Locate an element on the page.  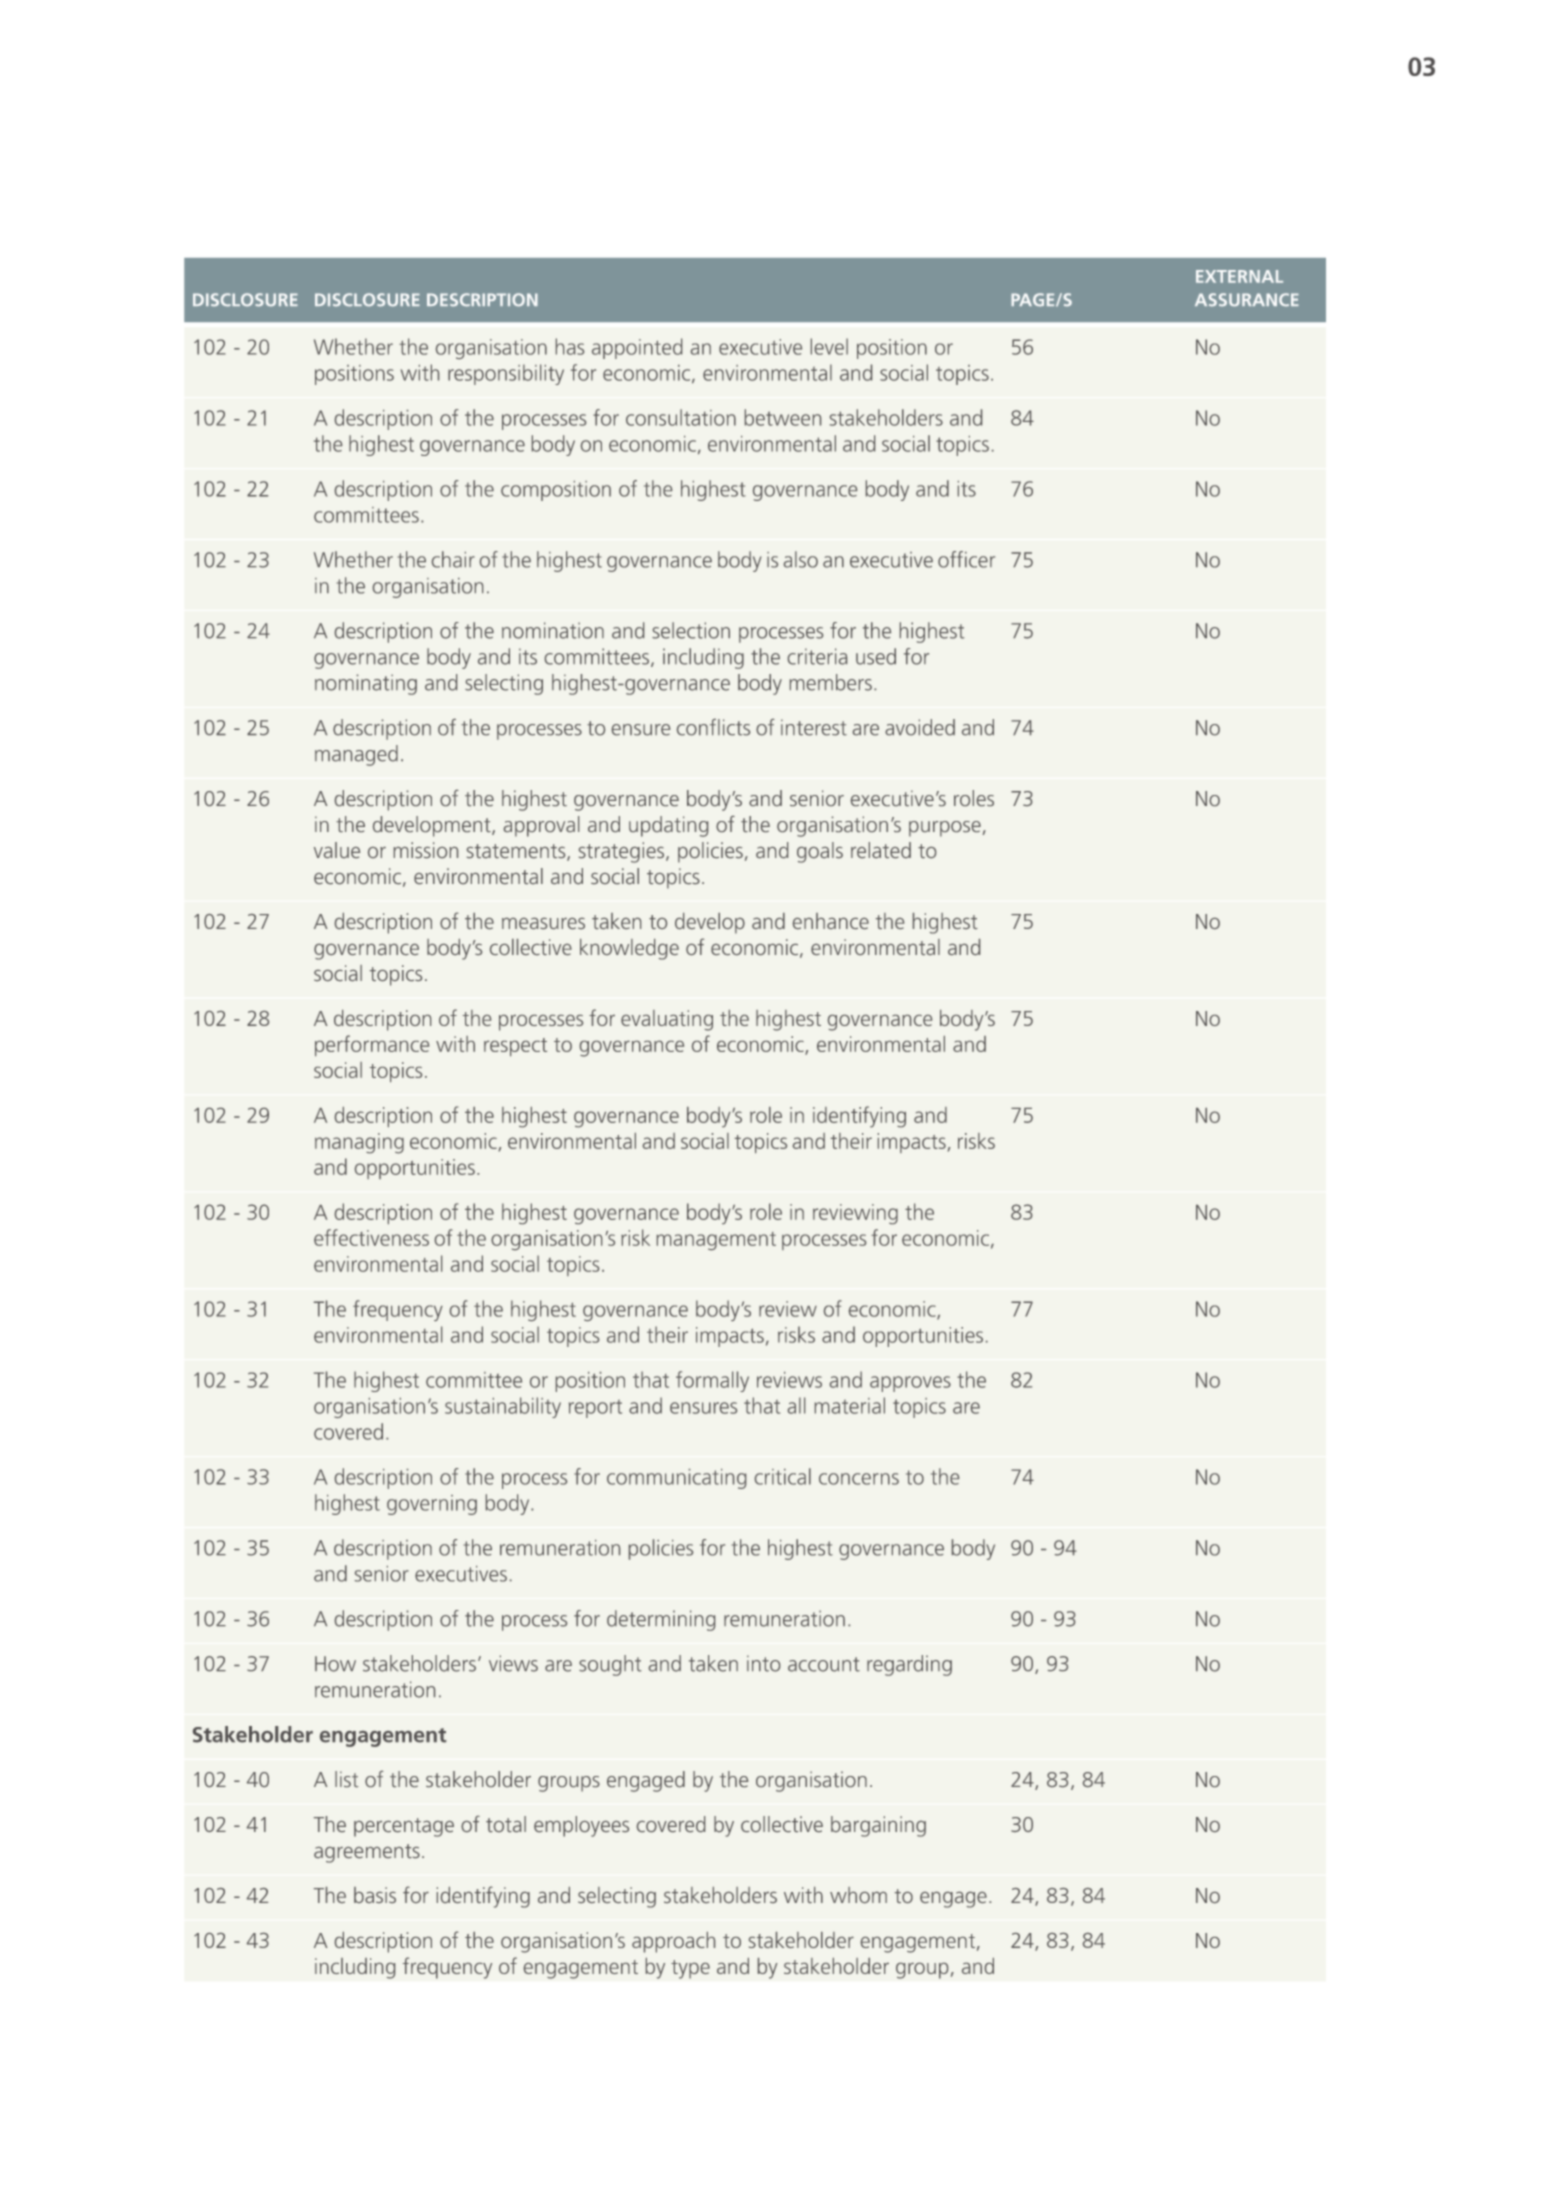
responsibility is located at coordinates (506, 374).
